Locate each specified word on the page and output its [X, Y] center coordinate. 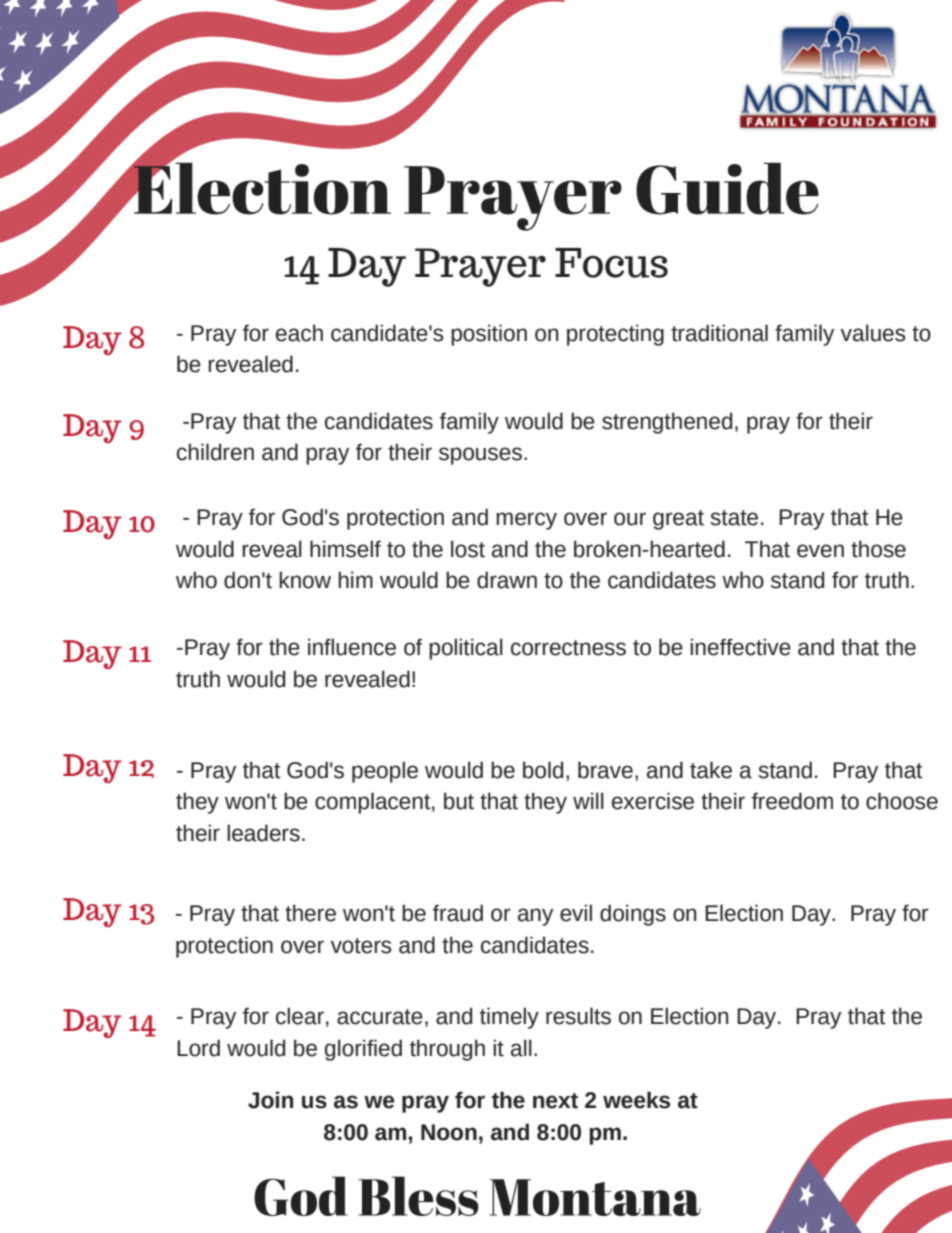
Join [270, 1100]
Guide [727, 189]
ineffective [740, 647]
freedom [792, 801]
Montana [595, 1197]
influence [352, 647]
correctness [568, 648]
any [535, 917]
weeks [636, 1100]
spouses [480, 456]
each [299, 333]
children [215, 452]
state [734, 518]
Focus [611, 263]
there [310, 913]
